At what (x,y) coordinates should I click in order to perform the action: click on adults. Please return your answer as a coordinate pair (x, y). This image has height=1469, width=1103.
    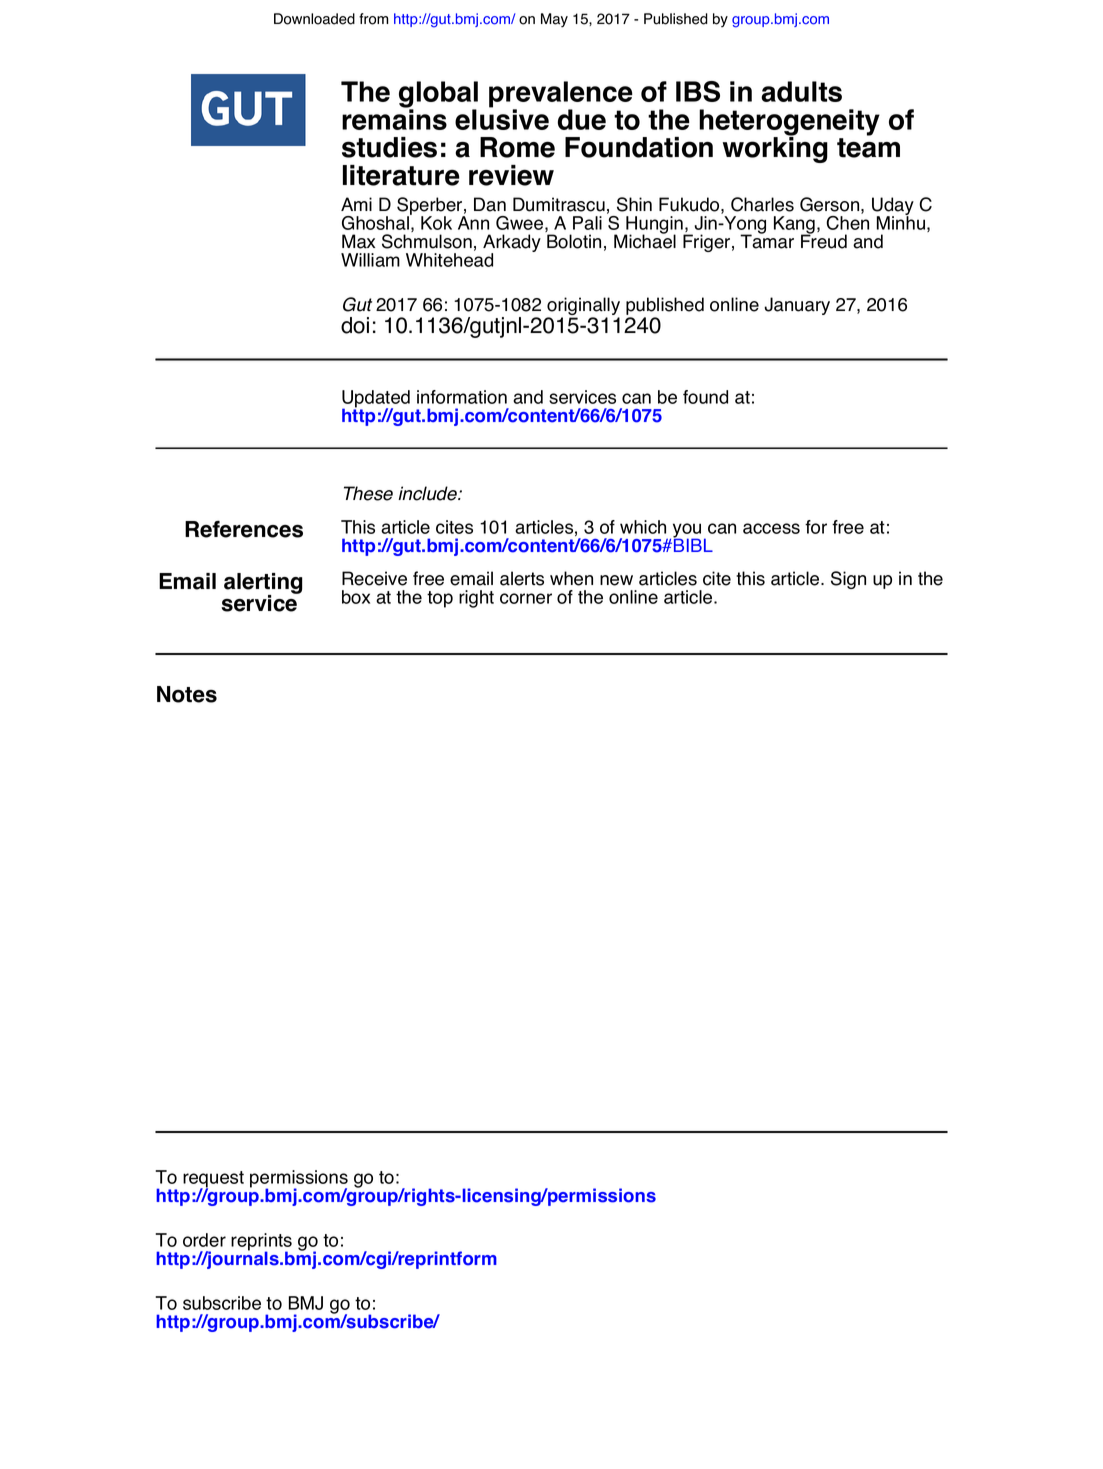
    Looking at the image, I should click on (801, 91).
